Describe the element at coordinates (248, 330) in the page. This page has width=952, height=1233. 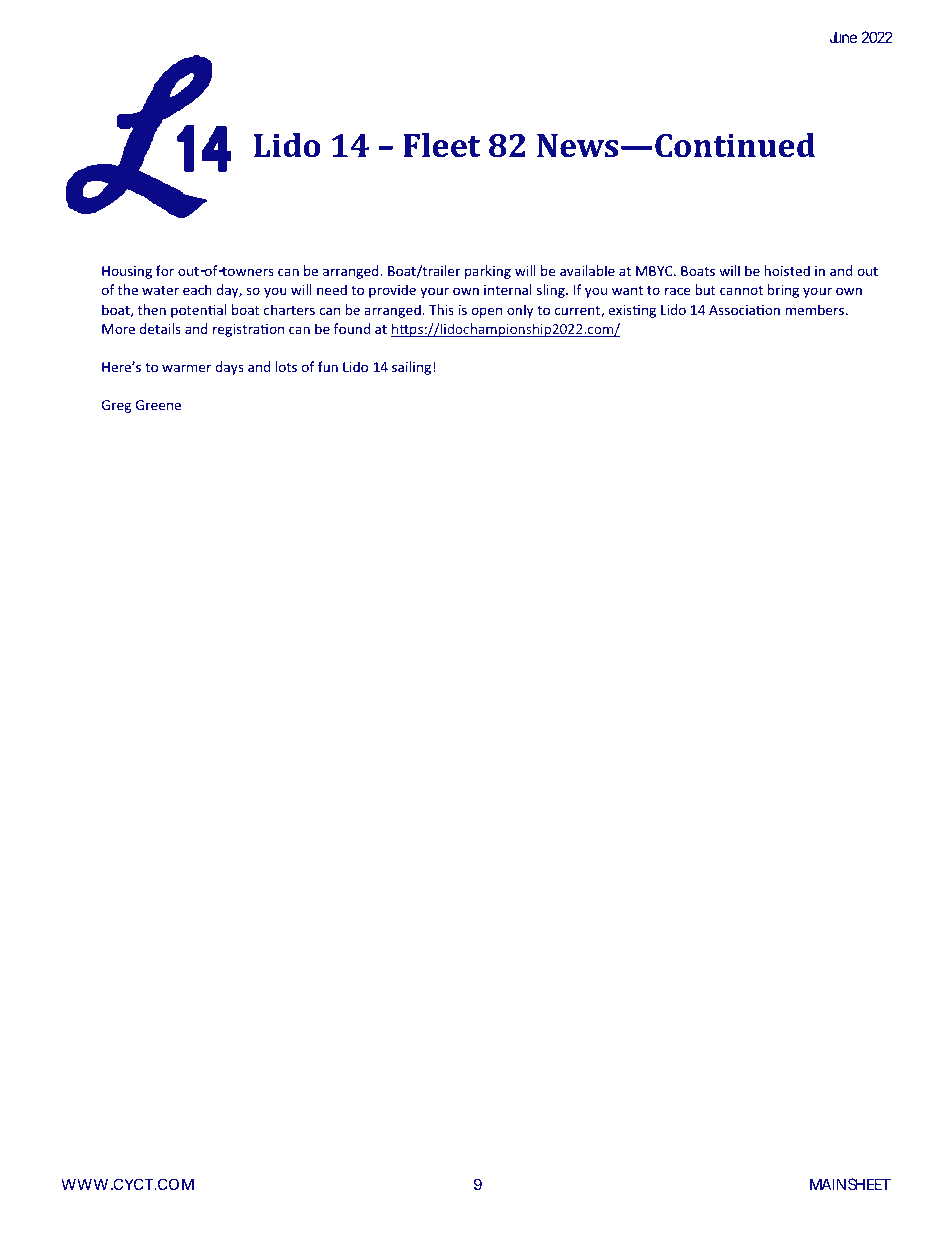
I see `registration` at that location.
